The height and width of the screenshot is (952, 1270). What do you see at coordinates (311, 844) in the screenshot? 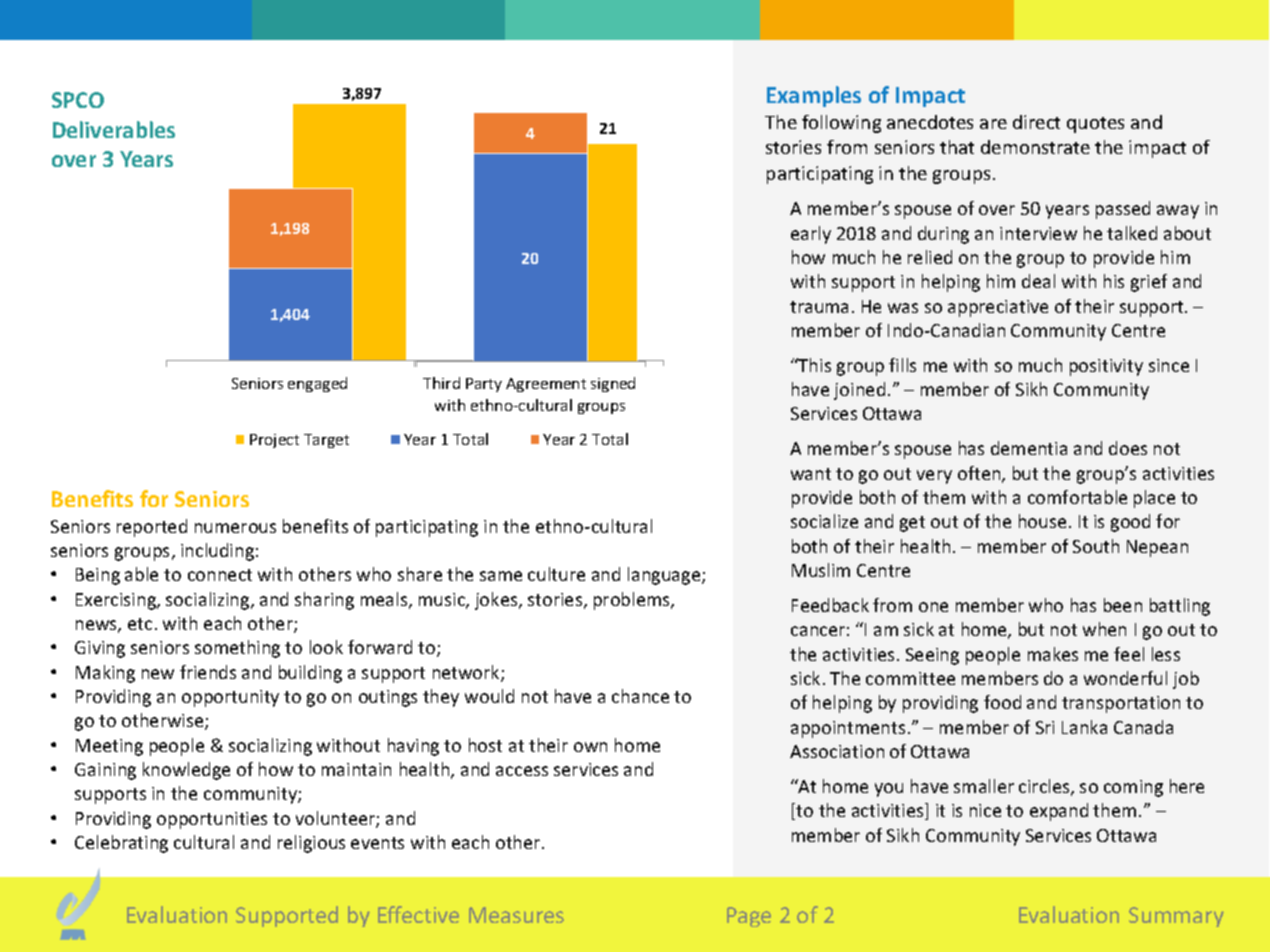
I see `religious` at bounding box center [311, 844].
